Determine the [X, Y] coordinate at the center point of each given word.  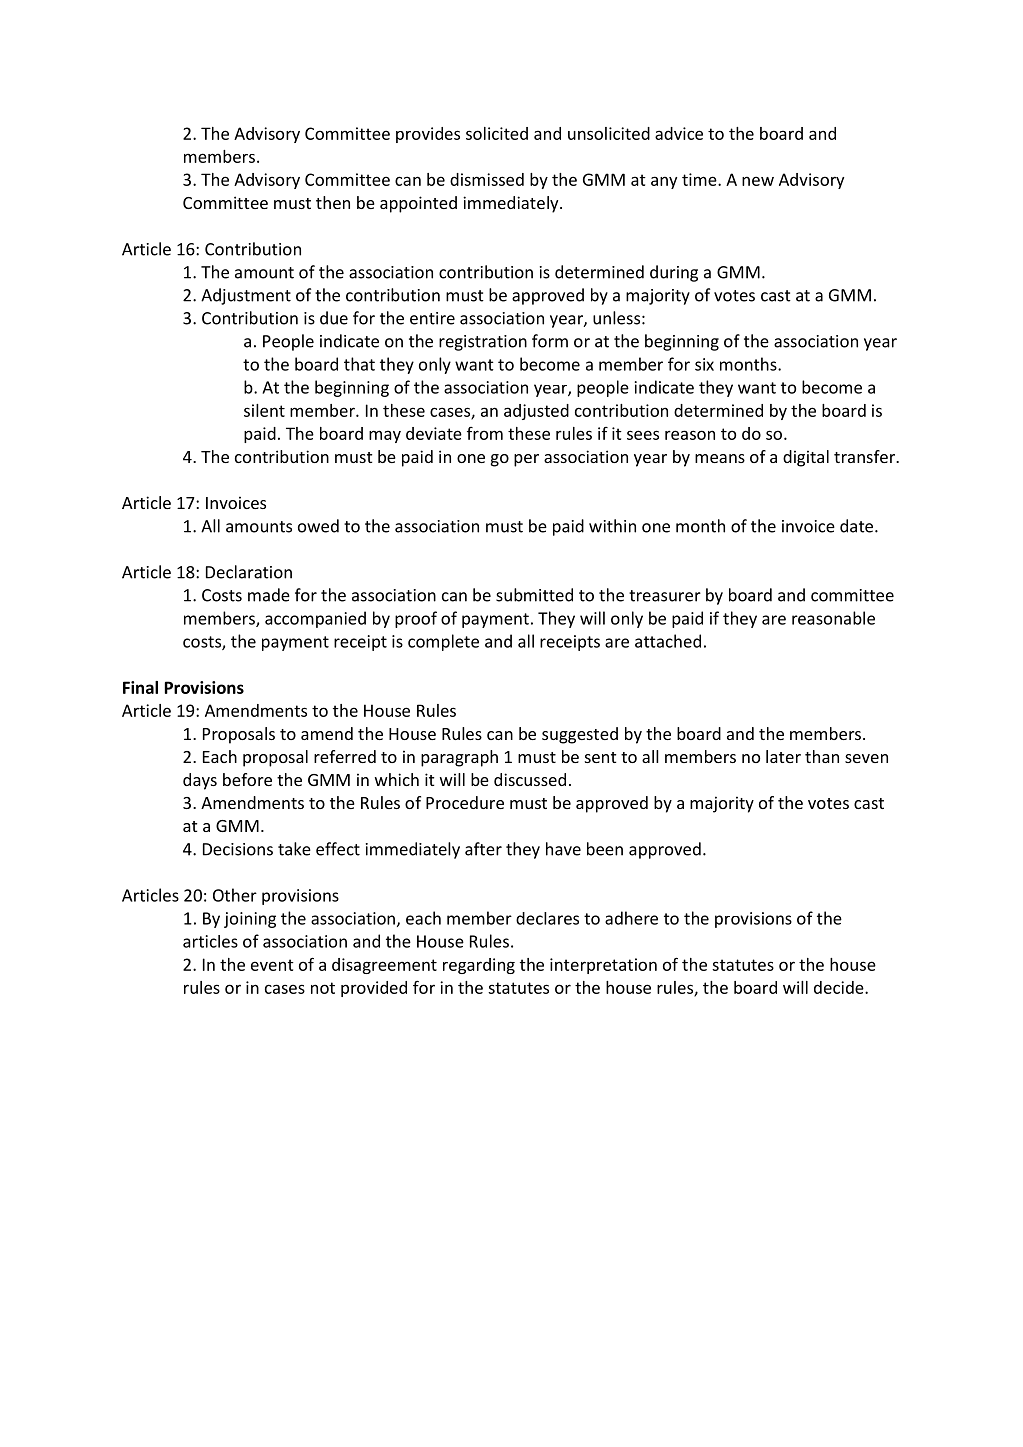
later [783, 756]
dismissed [487, 179]
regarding [479, 966]
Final [140, 687]
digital [806, 458]
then [333, 202]
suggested [580, 735]
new [758, 181]
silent [264, 410]
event [272, 965]
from [485, 433]
